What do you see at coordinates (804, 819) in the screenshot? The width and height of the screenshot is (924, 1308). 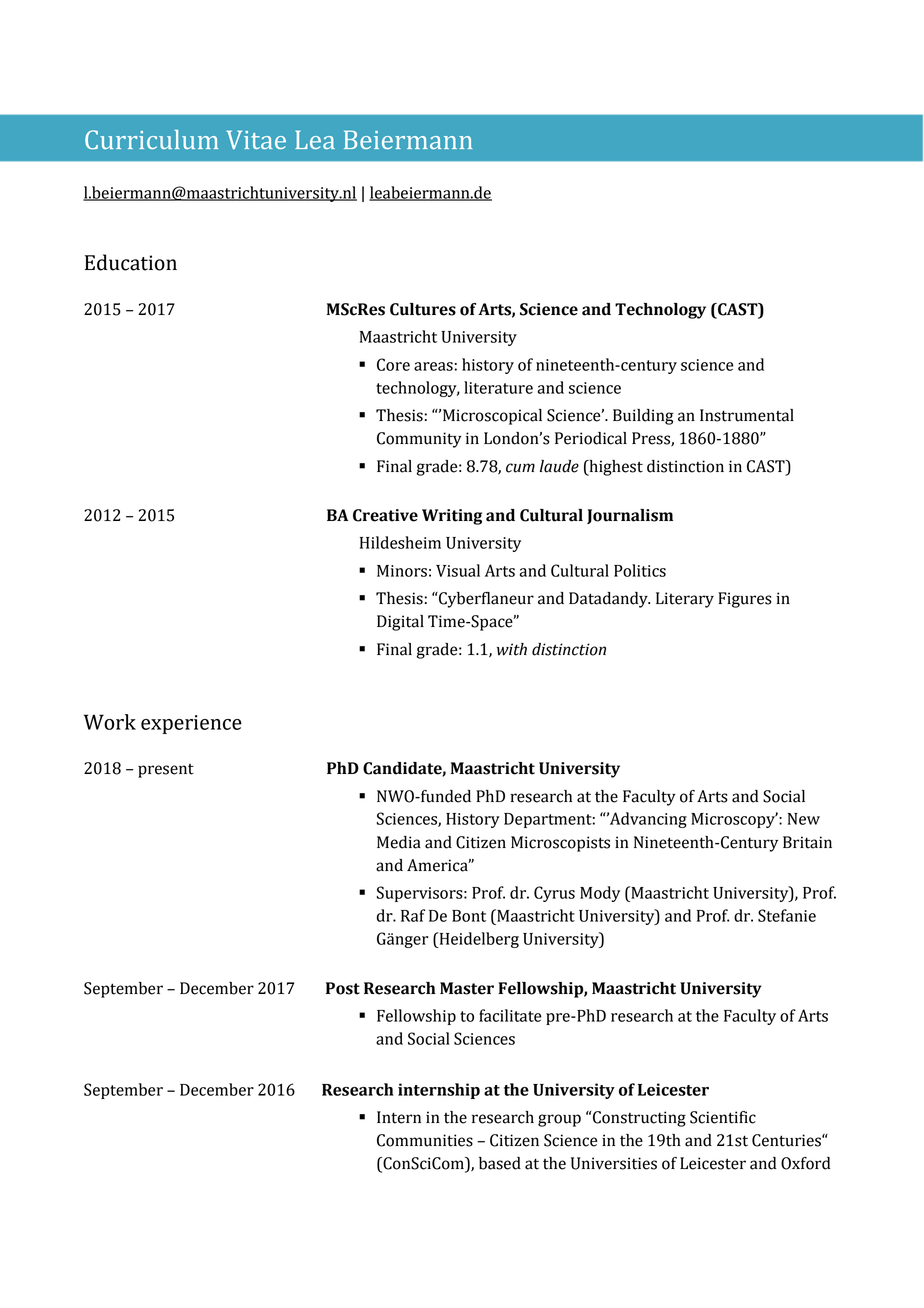 I see `New` at bounding box center [804, 819].
